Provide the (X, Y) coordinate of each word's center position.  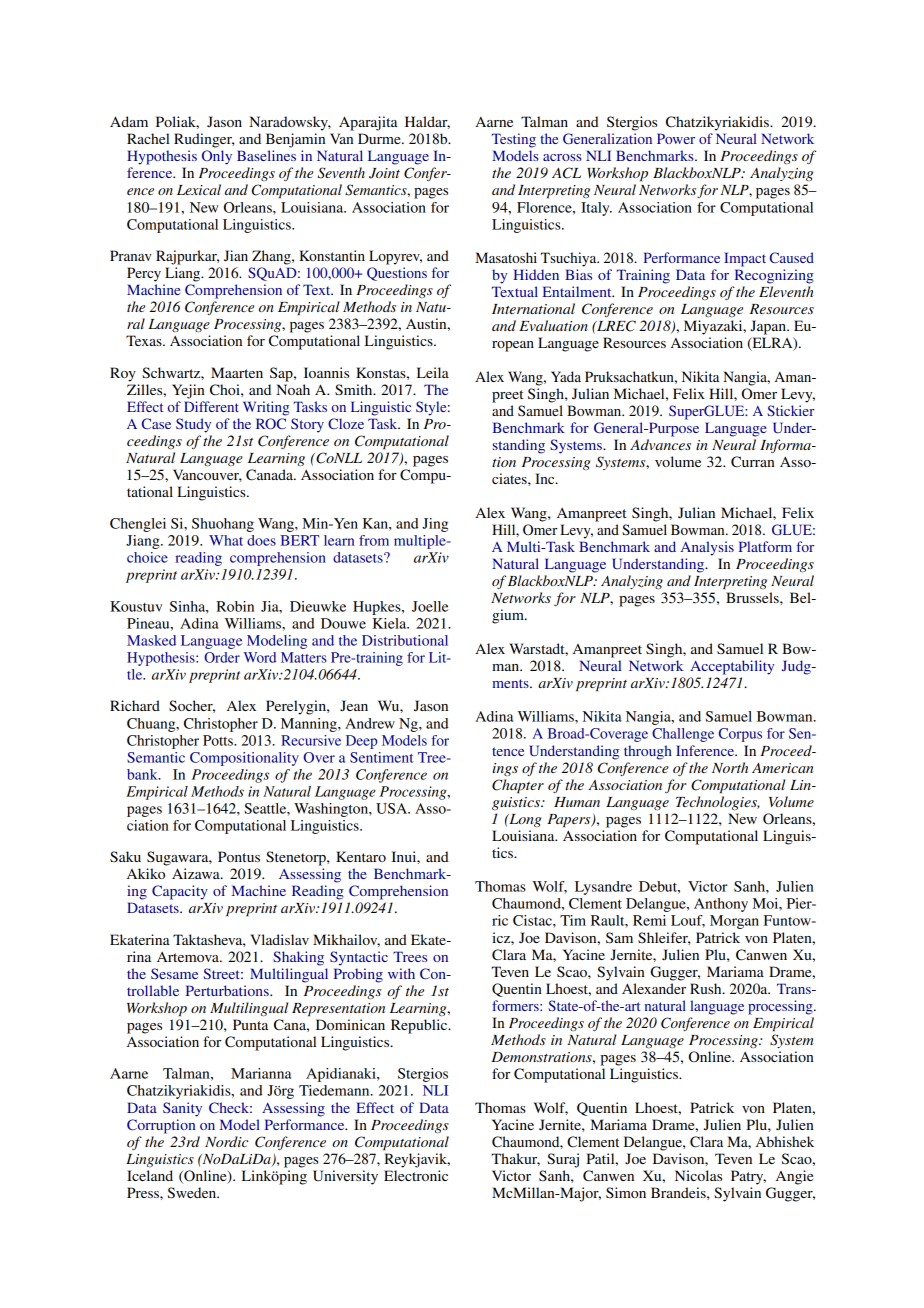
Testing (514, 140)
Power (676, 138)
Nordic (226, 1141)
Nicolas (698, 1175)
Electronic (416, 1175)
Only (217, 157)
